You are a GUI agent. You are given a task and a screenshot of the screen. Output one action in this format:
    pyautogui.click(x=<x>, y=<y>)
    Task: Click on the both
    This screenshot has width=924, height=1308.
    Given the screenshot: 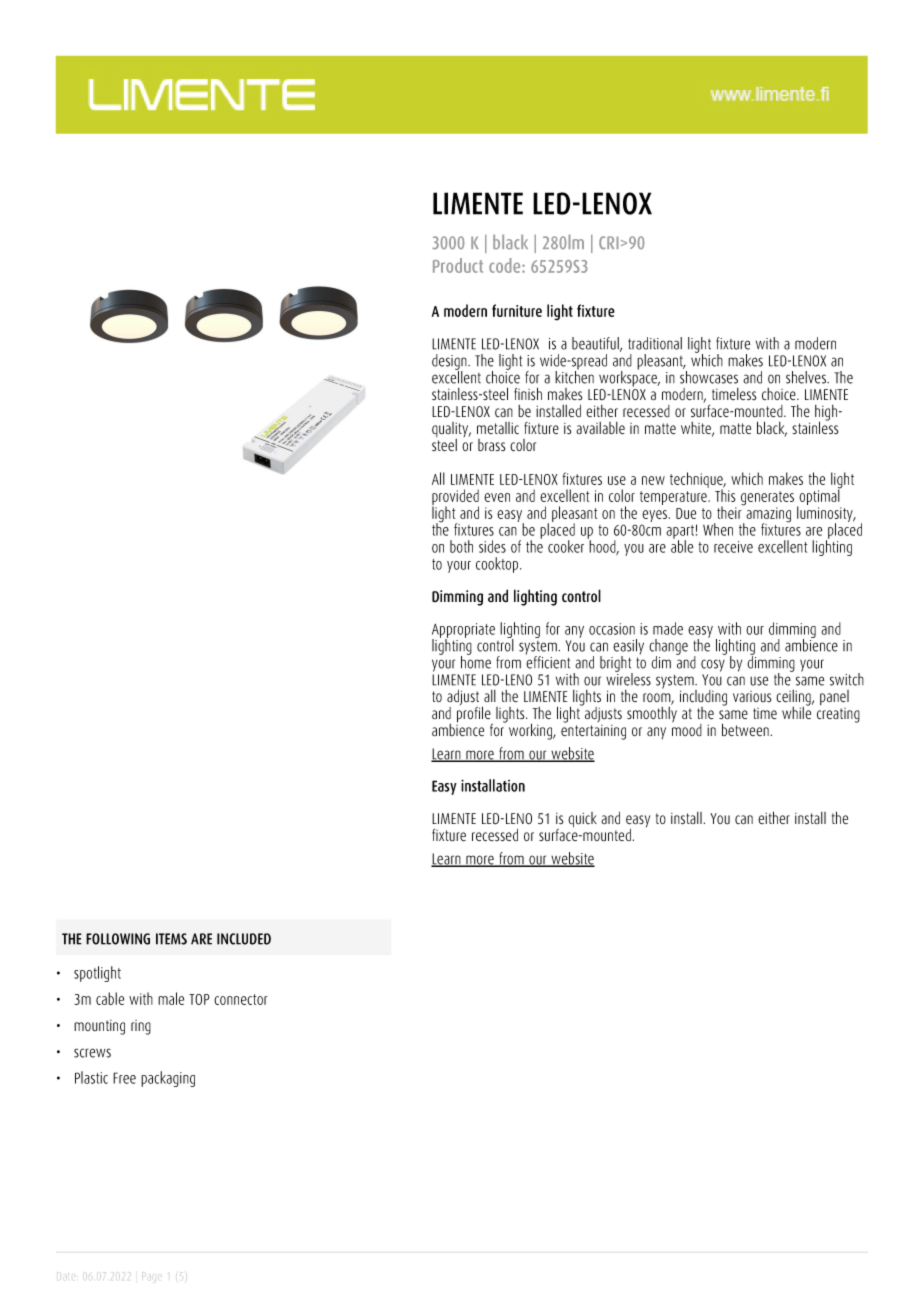 What is the action you would take?
    pyautogui.click(x=461, y=546)
